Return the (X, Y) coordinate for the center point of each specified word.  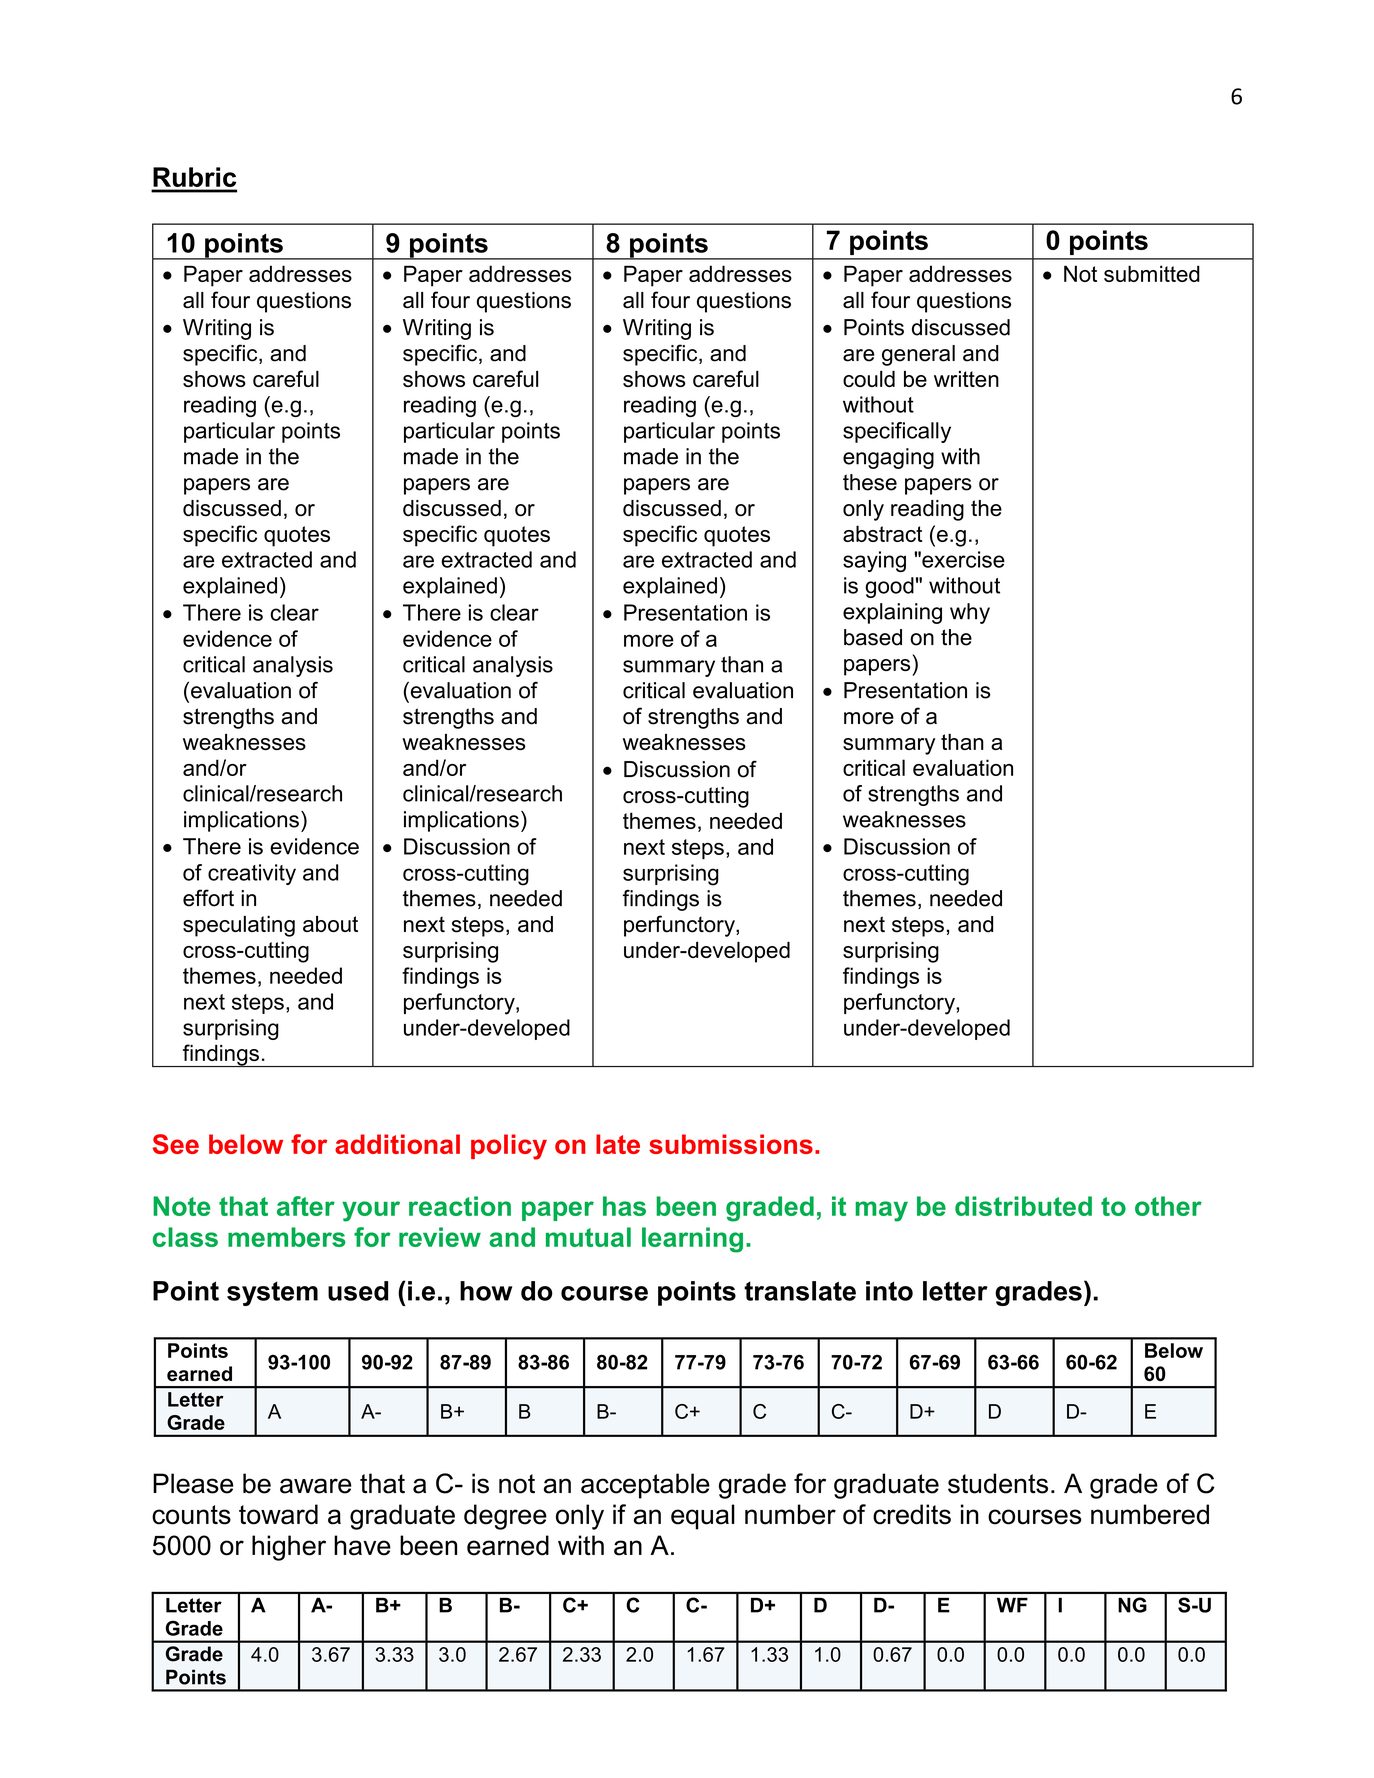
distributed (1023, 1206)
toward (278, 1514)
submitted (1152, 273)
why (970, 613)
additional (397, 1144)
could (869, 379)
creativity (252, 874)
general (918, 355)
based (873, 637)
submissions (731, 1144)
